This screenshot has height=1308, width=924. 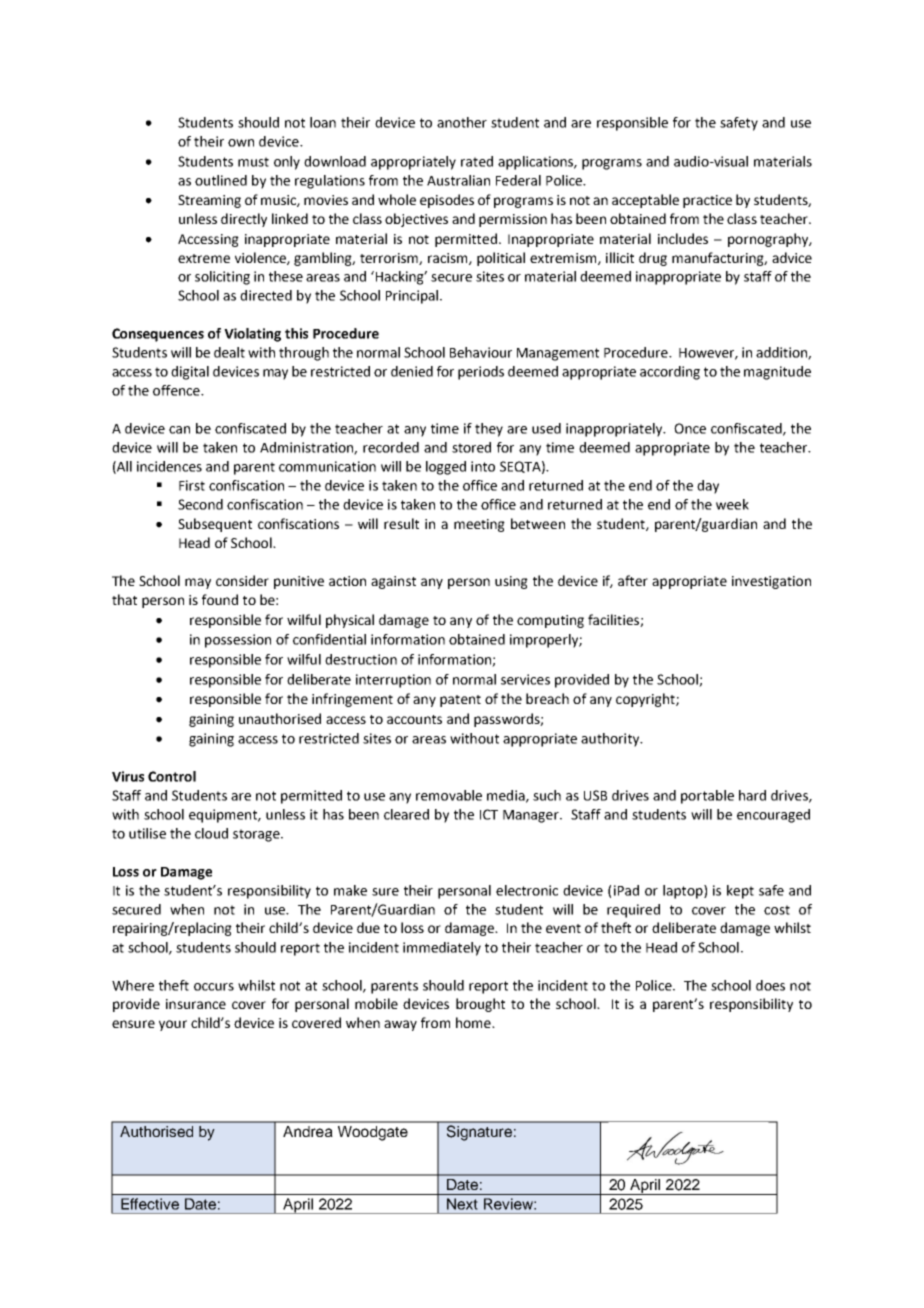 What do you see at coordinates (196, 1004) in the screenshot?
I see `insurance` at bounding box center [196, 1004].
